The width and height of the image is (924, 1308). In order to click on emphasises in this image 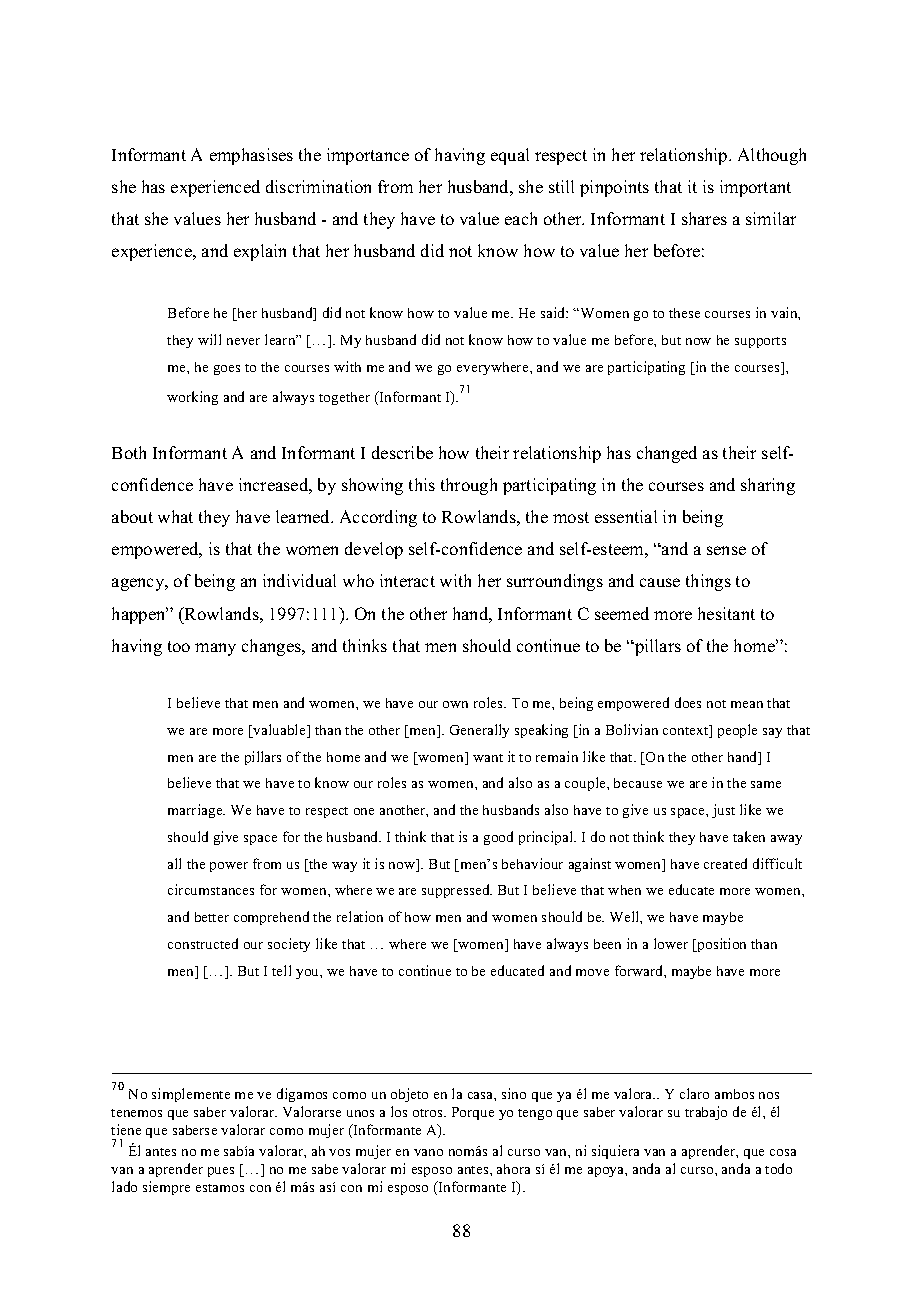, I will do `click(251, 156)`.
